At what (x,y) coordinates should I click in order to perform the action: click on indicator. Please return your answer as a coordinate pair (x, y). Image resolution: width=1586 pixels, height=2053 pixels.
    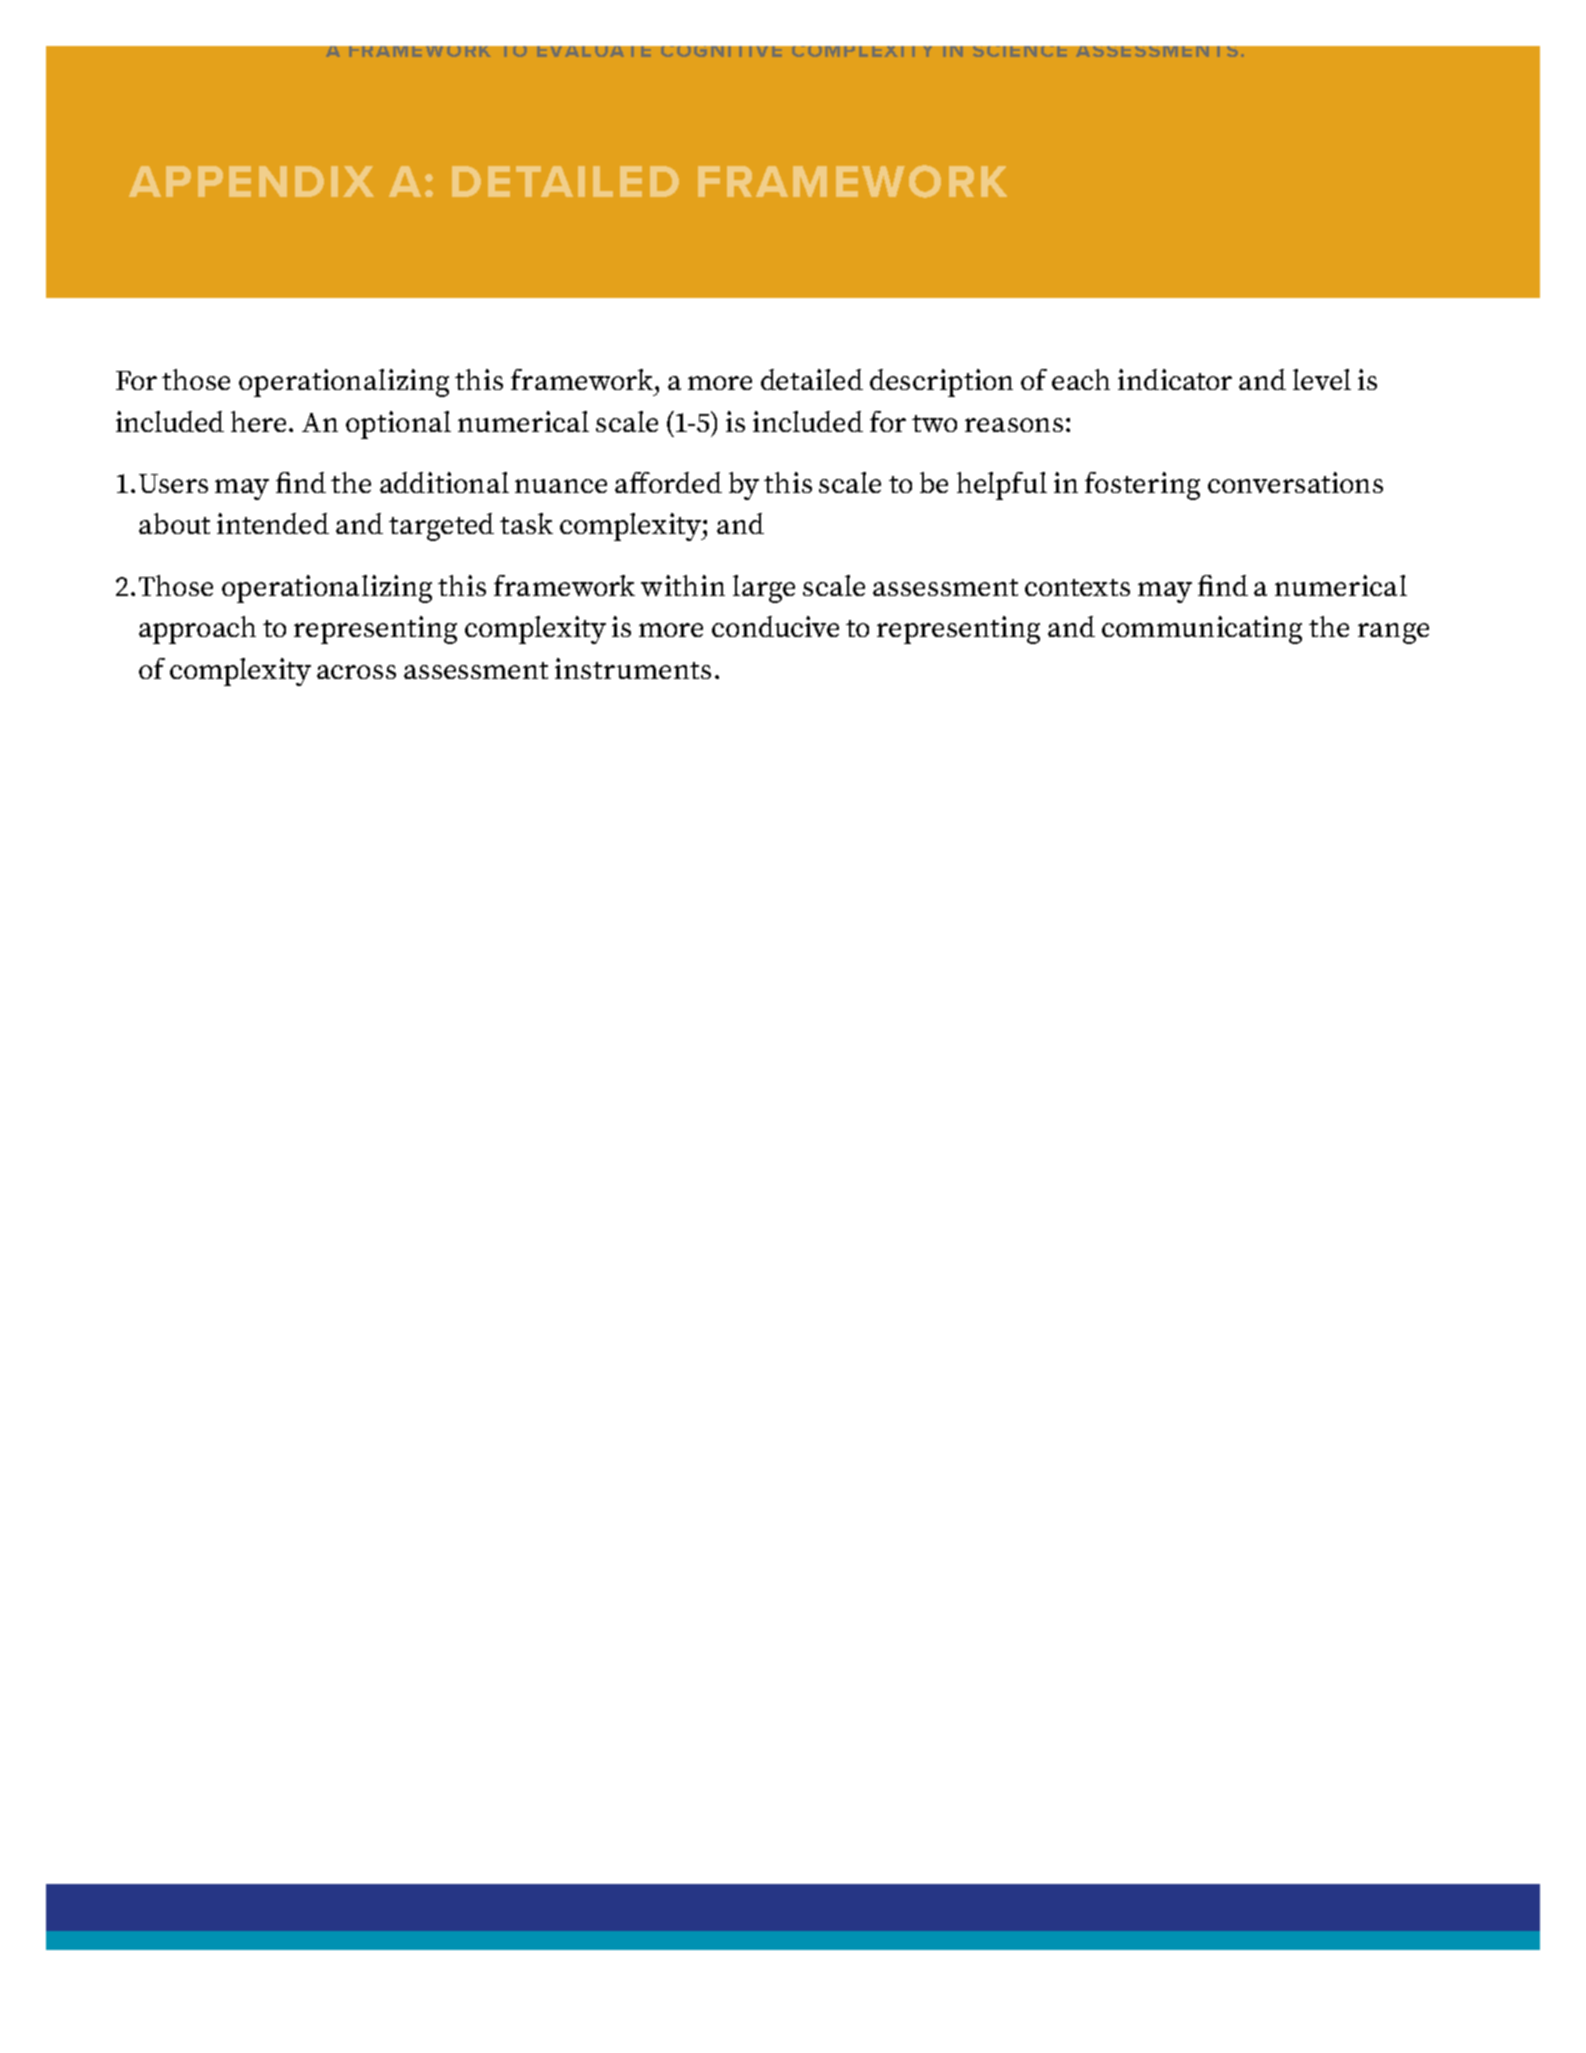
    Looking at the image, I should click on (1175, 379).
